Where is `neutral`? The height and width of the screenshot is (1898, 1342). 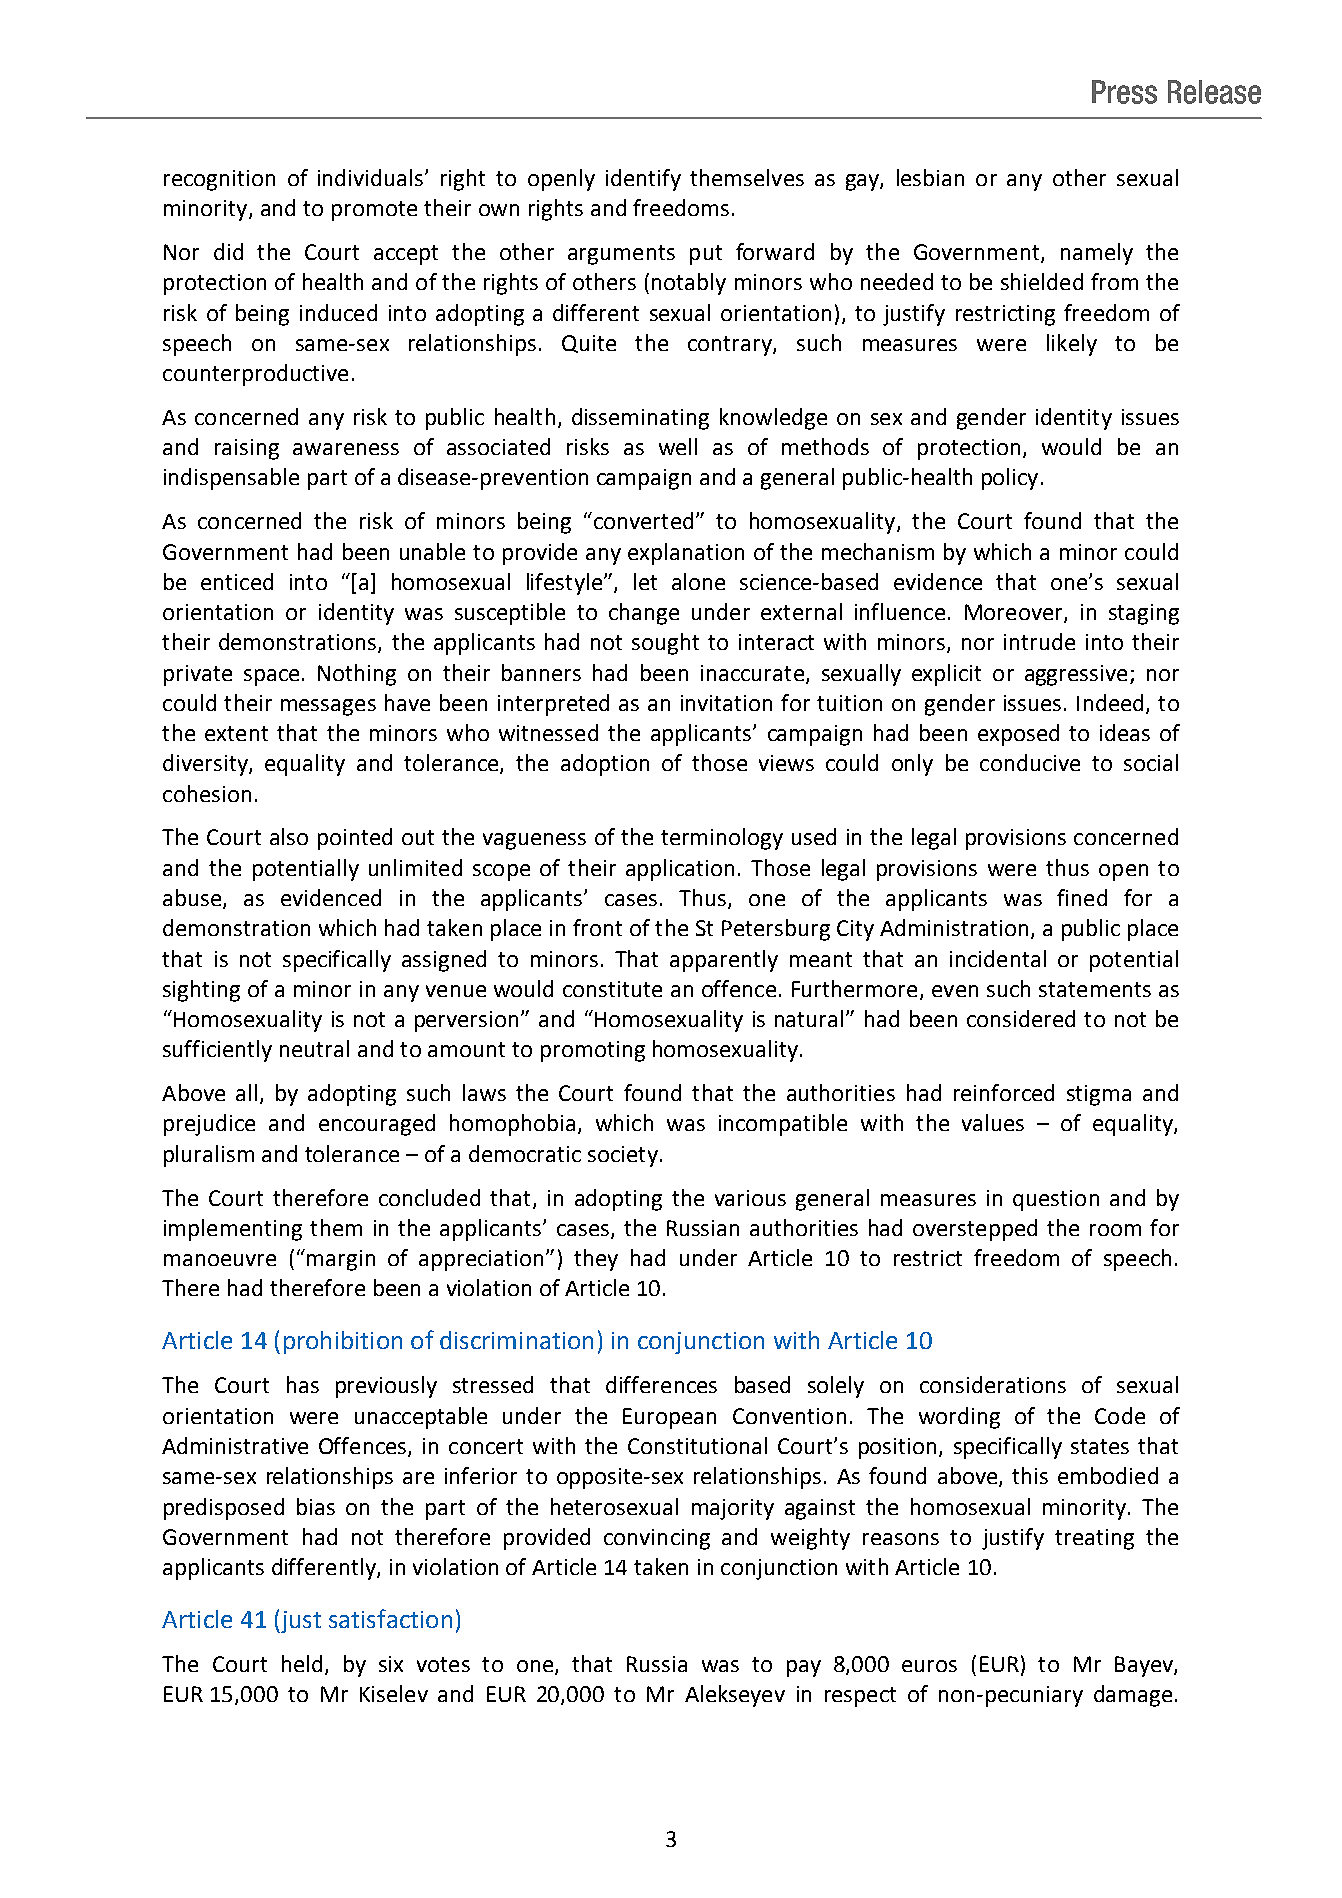 neutral is located at coordinates (314, 1048).
